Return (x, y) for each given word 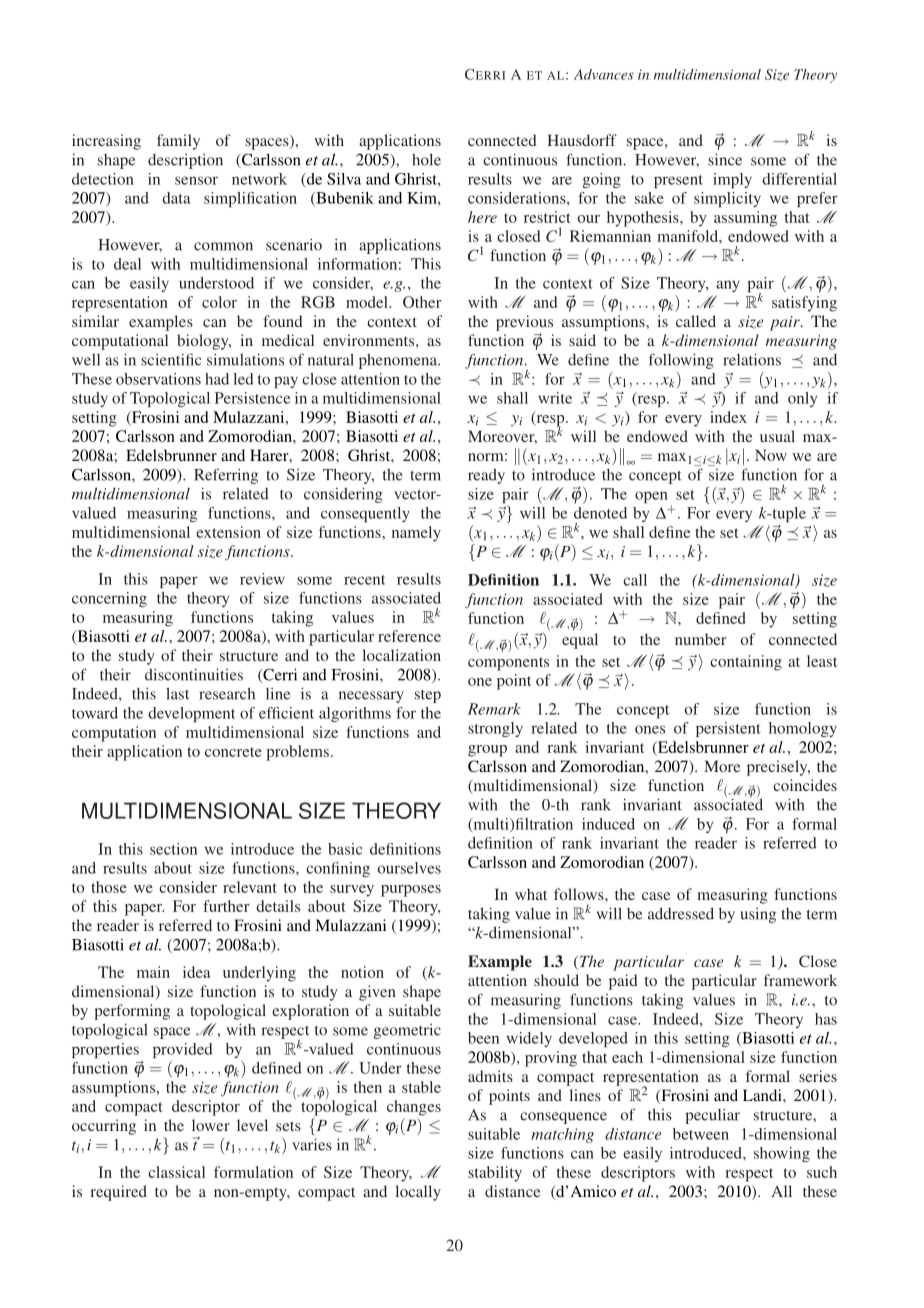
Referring (226, 476)
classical (176, 1172)
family (178, 142)
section (173, 849)
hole (426, 160)
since (725, 159)
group (487, 751)
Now (771, 455)
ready (486, 476)
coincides (805, 785)
